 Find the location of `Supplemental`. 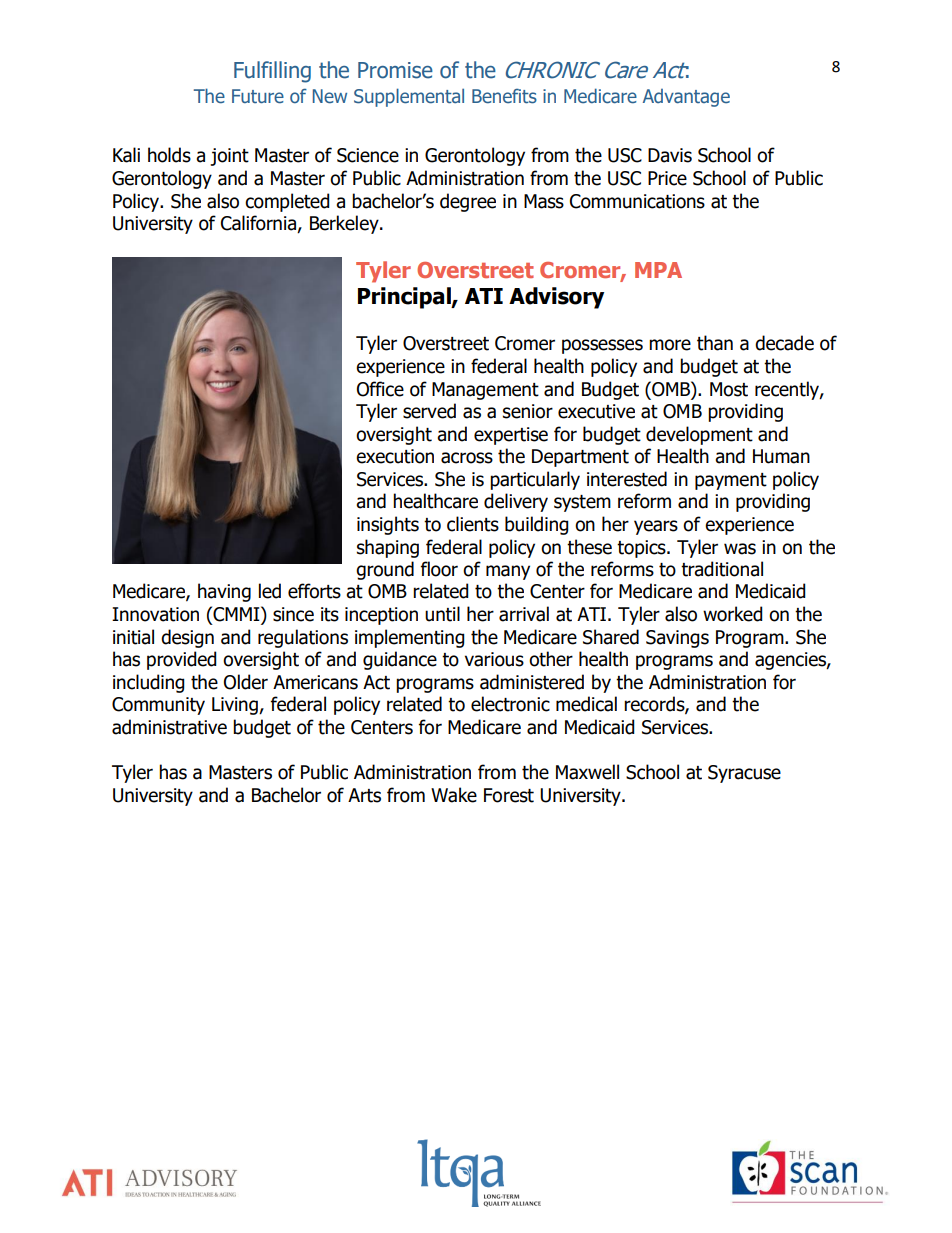

Supplemental is located at coordinates (409, 97).
